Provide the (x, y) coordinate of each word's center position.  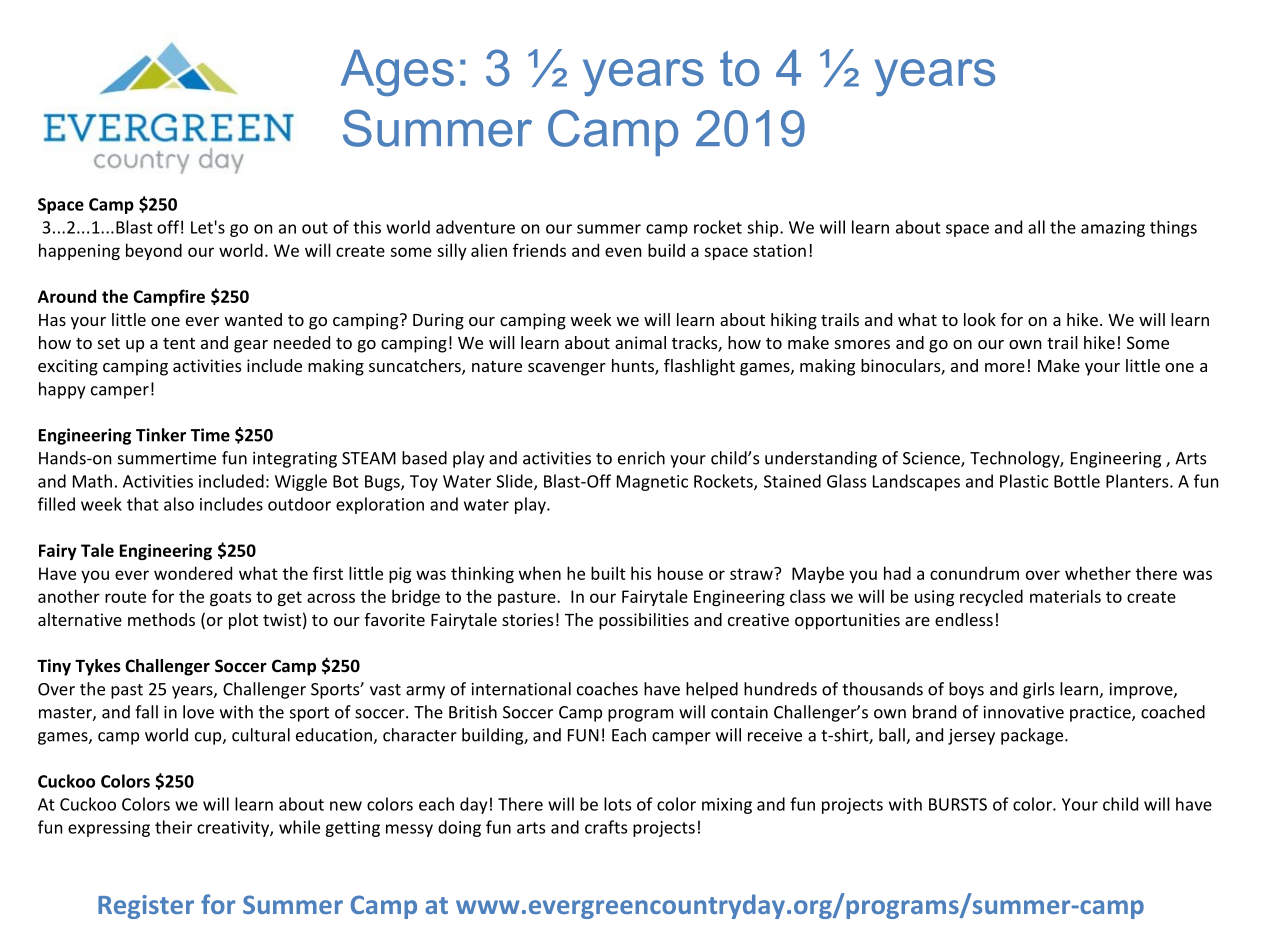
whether (1098, 573)
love (198, 712)
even (623, 252)
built (608, 573)
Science (932, 459)
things (1173, 228)
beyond (154, 251)
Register (146, 907)
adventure (475, 227)
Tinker (161, 435)
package (1033, 736)
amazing (1113, 229)
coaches (607, 689)
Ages (397, 73)
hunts (634, 367)
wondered (193, 573)
